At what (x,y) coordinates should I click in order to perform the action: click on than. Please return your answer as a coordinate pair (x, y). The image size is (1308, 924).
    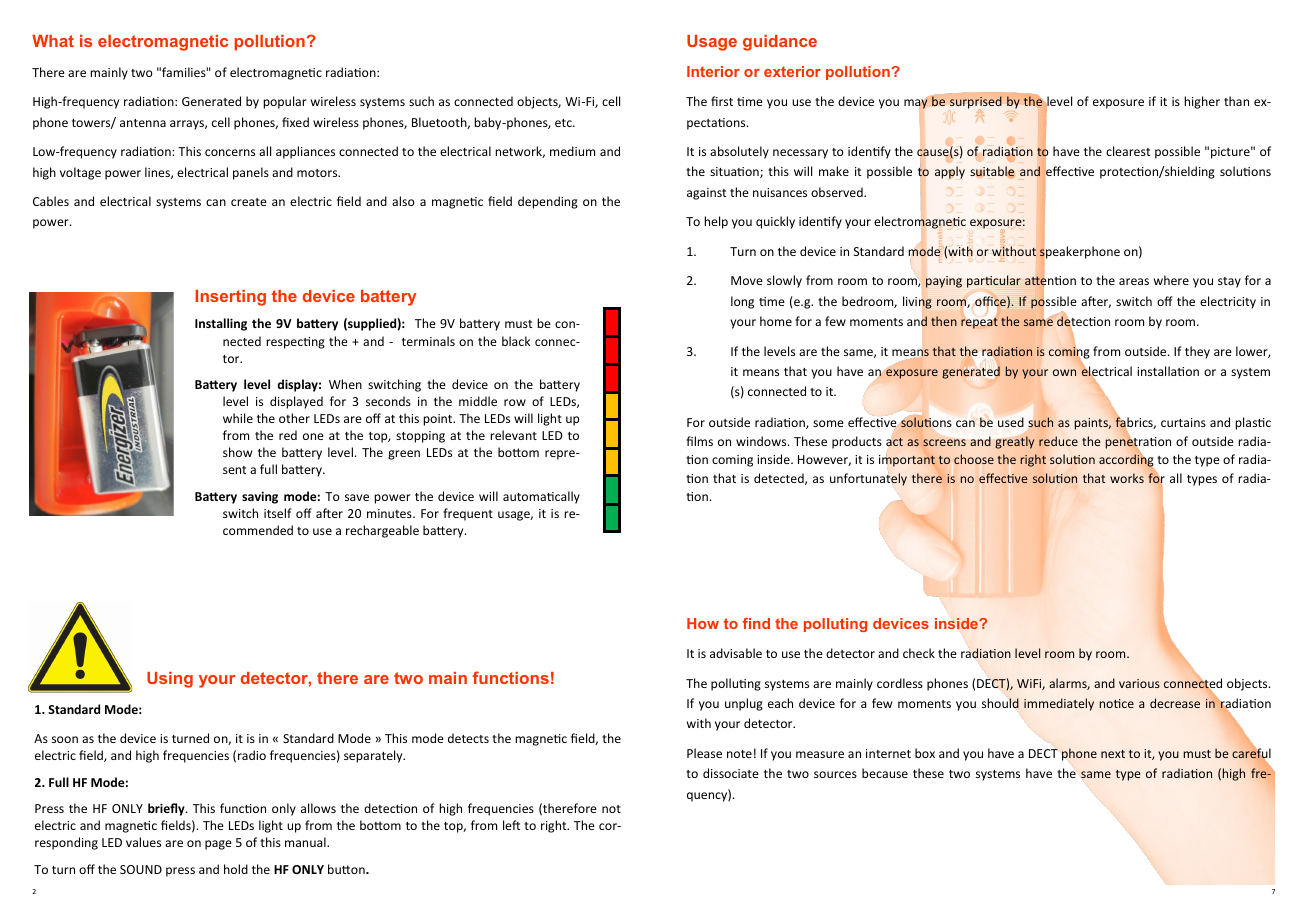
    Looking at the image, I should click on (1236, 101).
